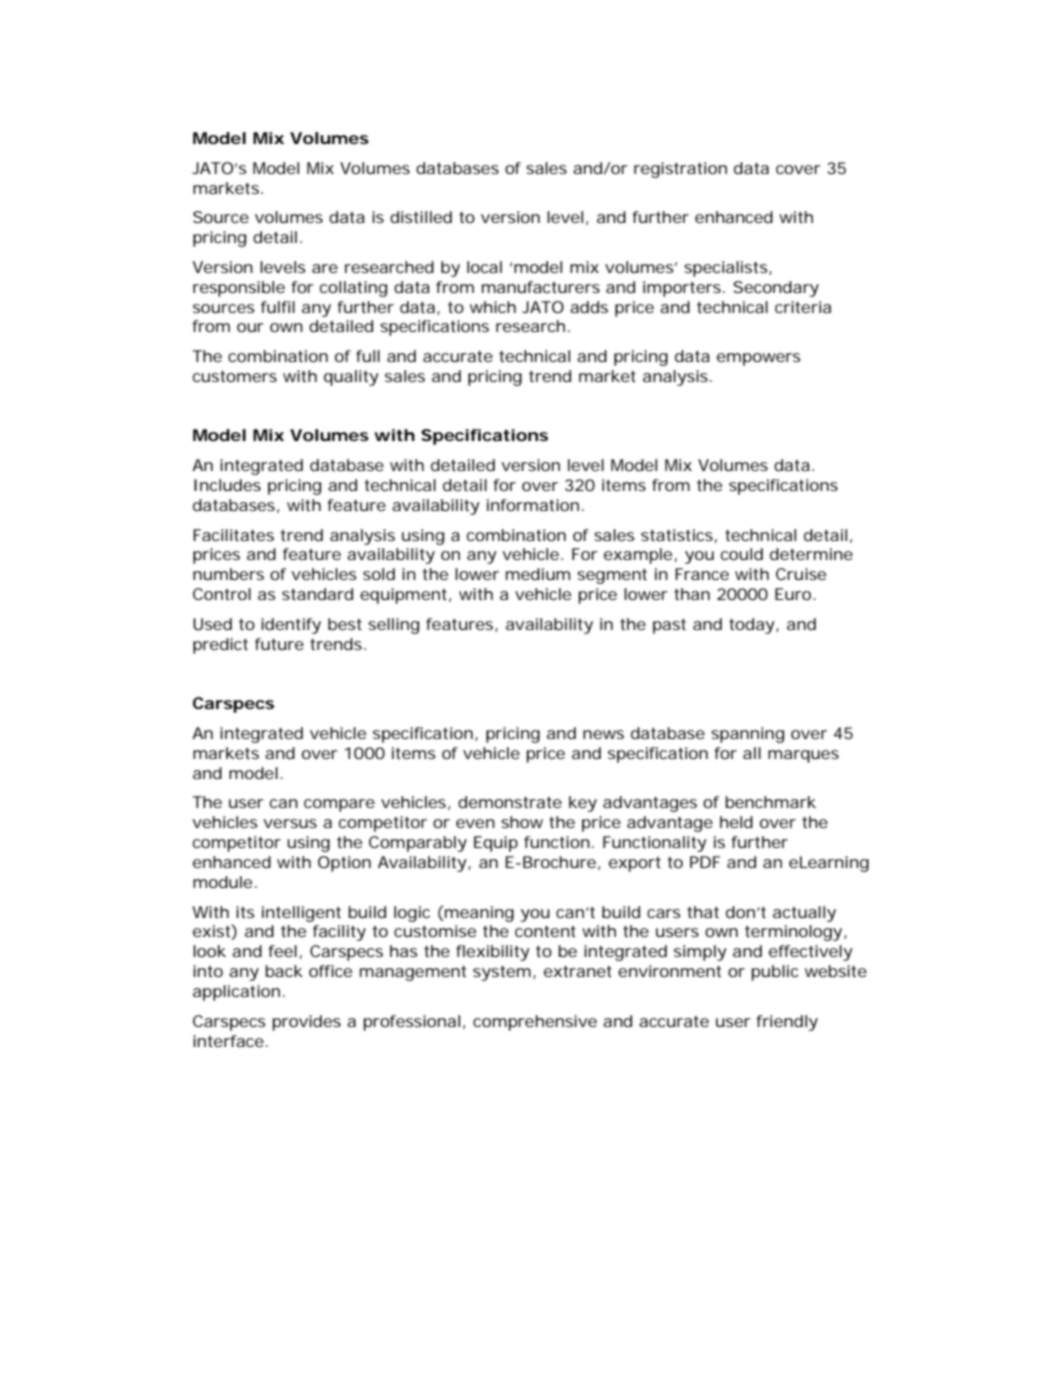 The height and width of the screenshot is (1377, 1064). What do you see at coordinates (227, 485) in the screenshot?
I see `Includes` at bounding box center [227, 485].
